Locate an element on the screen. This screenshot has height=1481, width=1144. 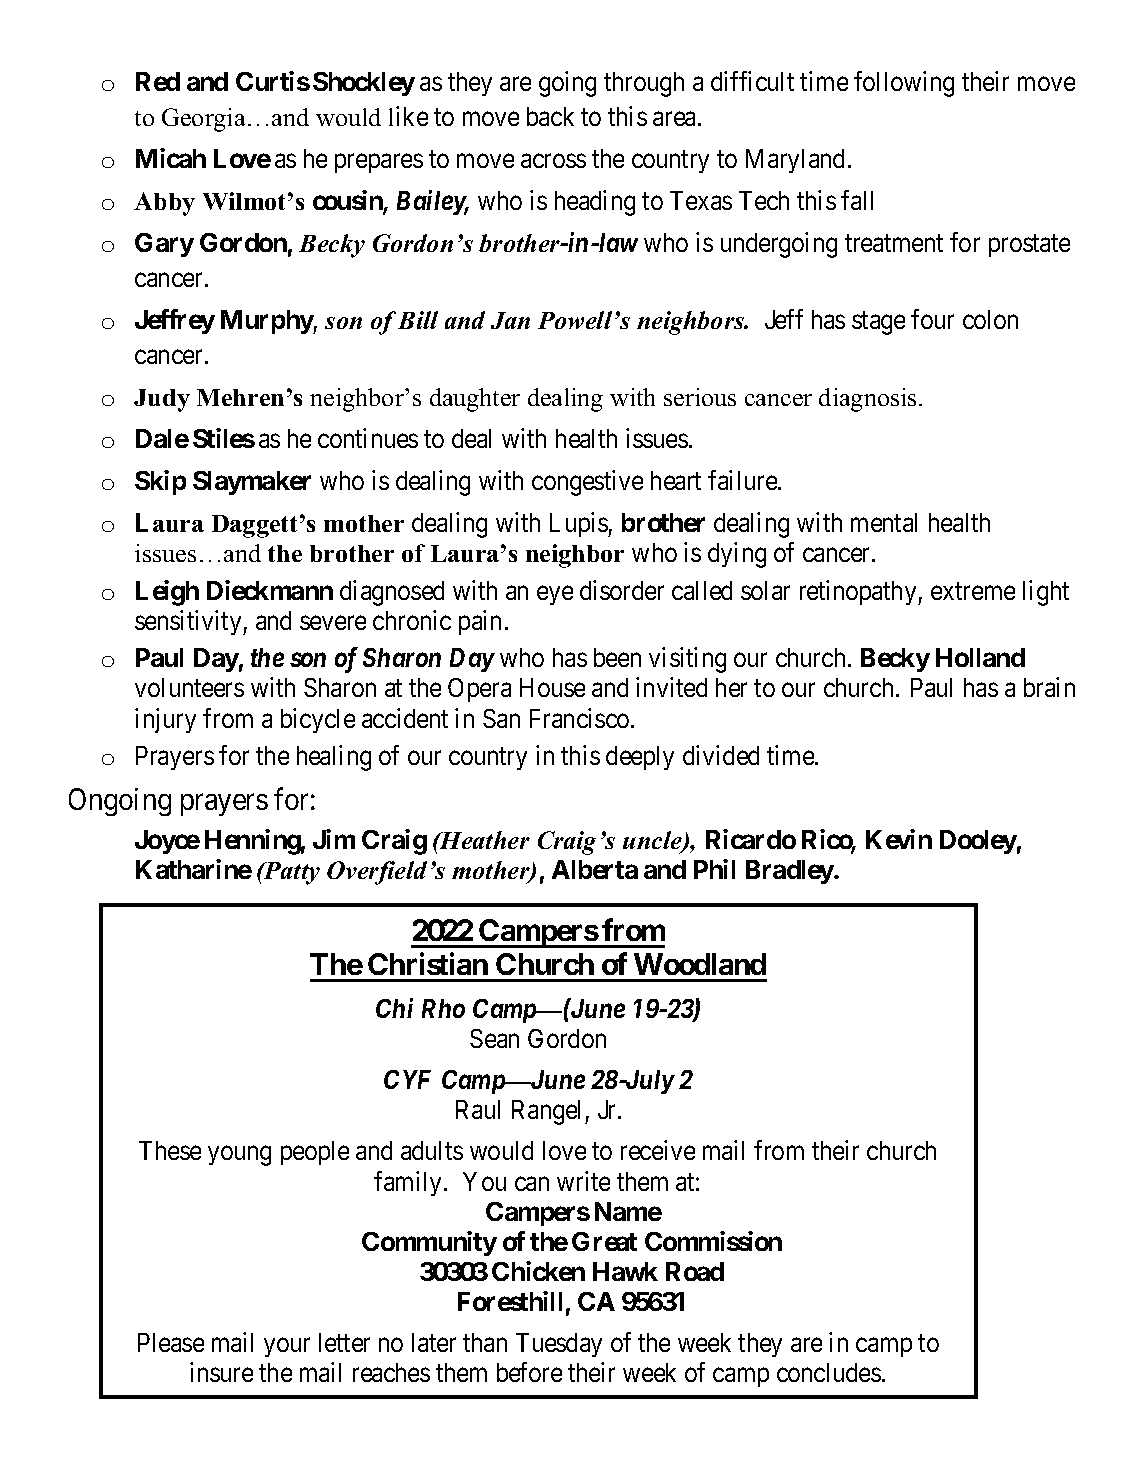
CYF is located at coordinates (407, 1079).
